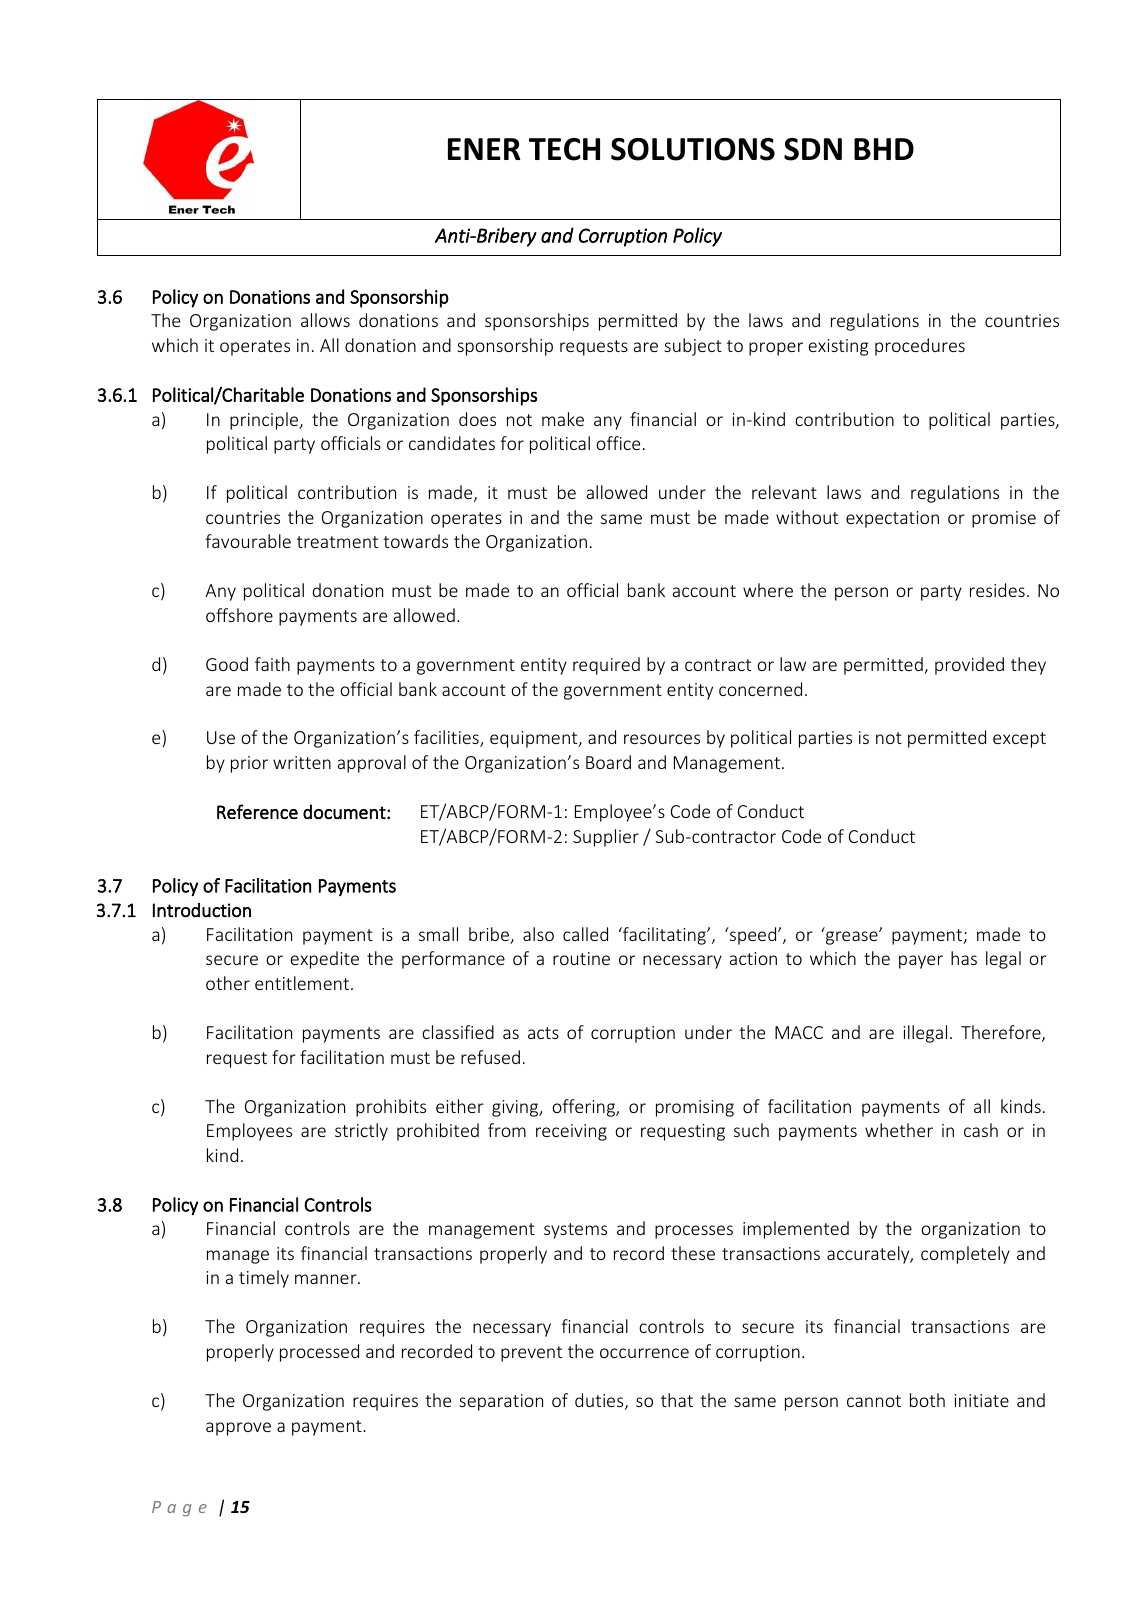 The image size is (1139, 1611). I want to click on Board, so click(608, 762).
